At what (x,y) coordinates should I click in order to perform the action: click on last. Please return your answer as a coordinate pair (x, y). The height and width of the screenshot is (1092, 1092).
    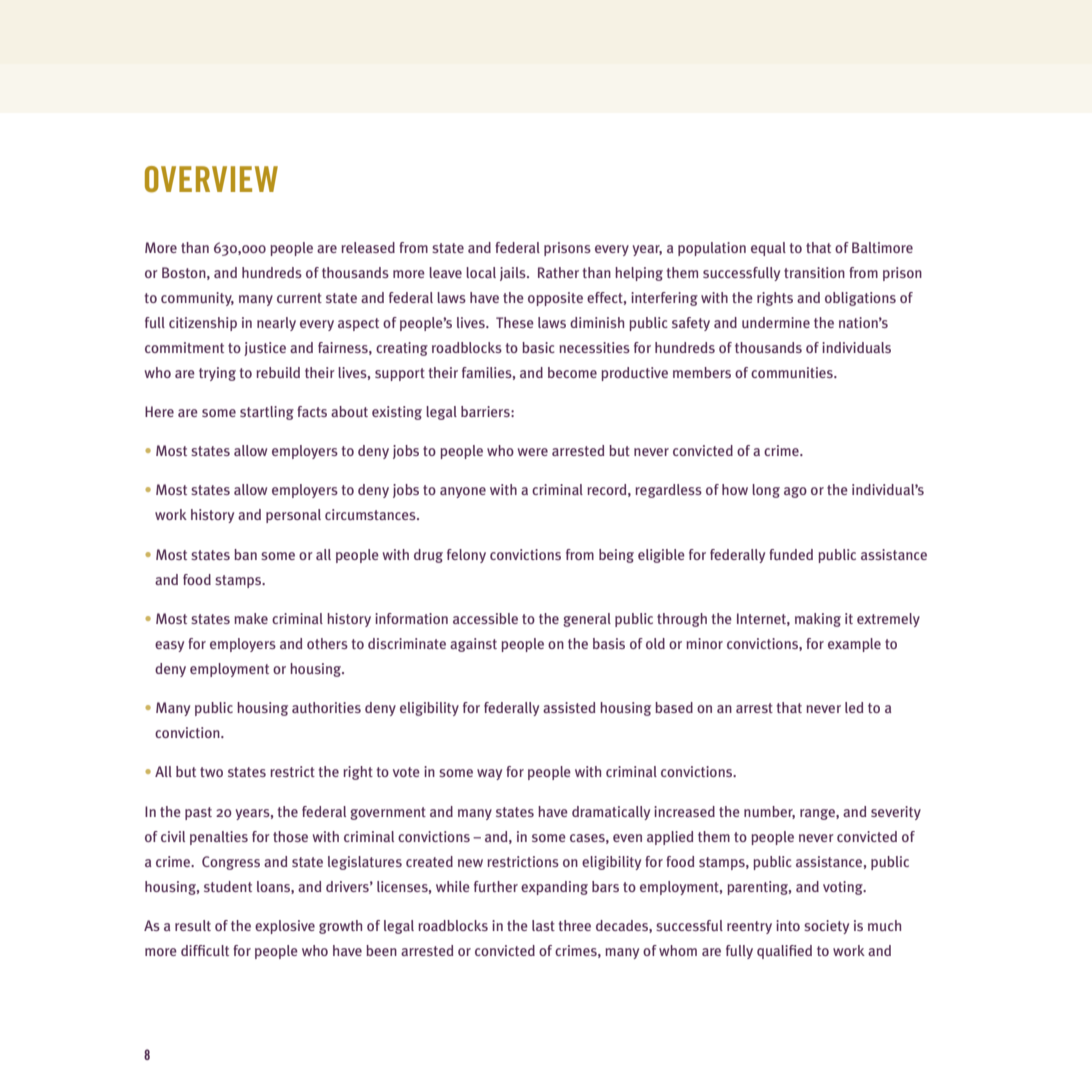
    Looking at the image, I should click on (543, 925).
